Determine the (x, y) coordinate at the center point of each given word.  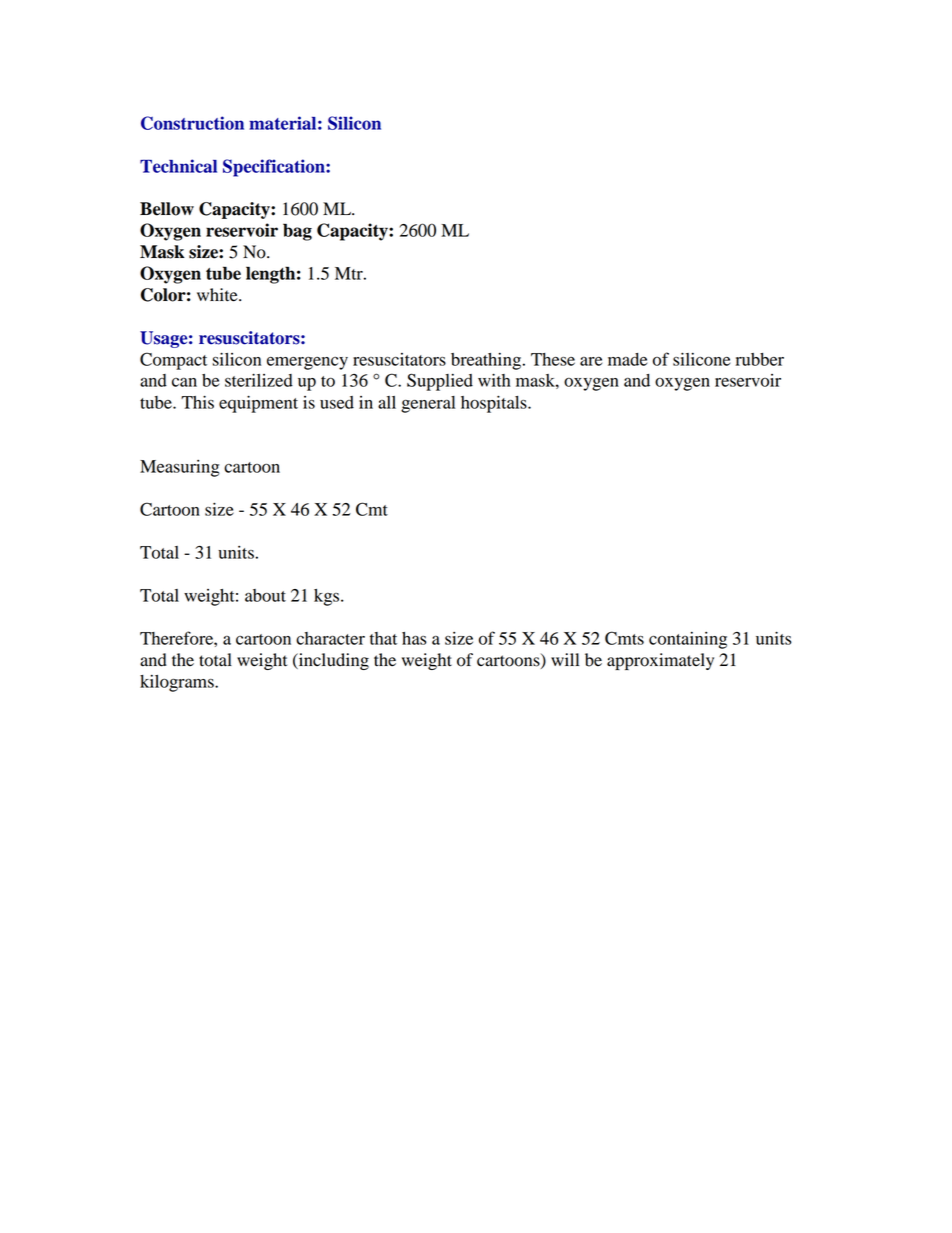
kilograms (178, 683)
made (627, 359)
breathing (486, 361)
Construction (192, 123)
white (218, 295)
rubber (759, 359)
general (428, 404)
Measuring (180, 468)
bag (297, 232)
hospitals (495, 404)
